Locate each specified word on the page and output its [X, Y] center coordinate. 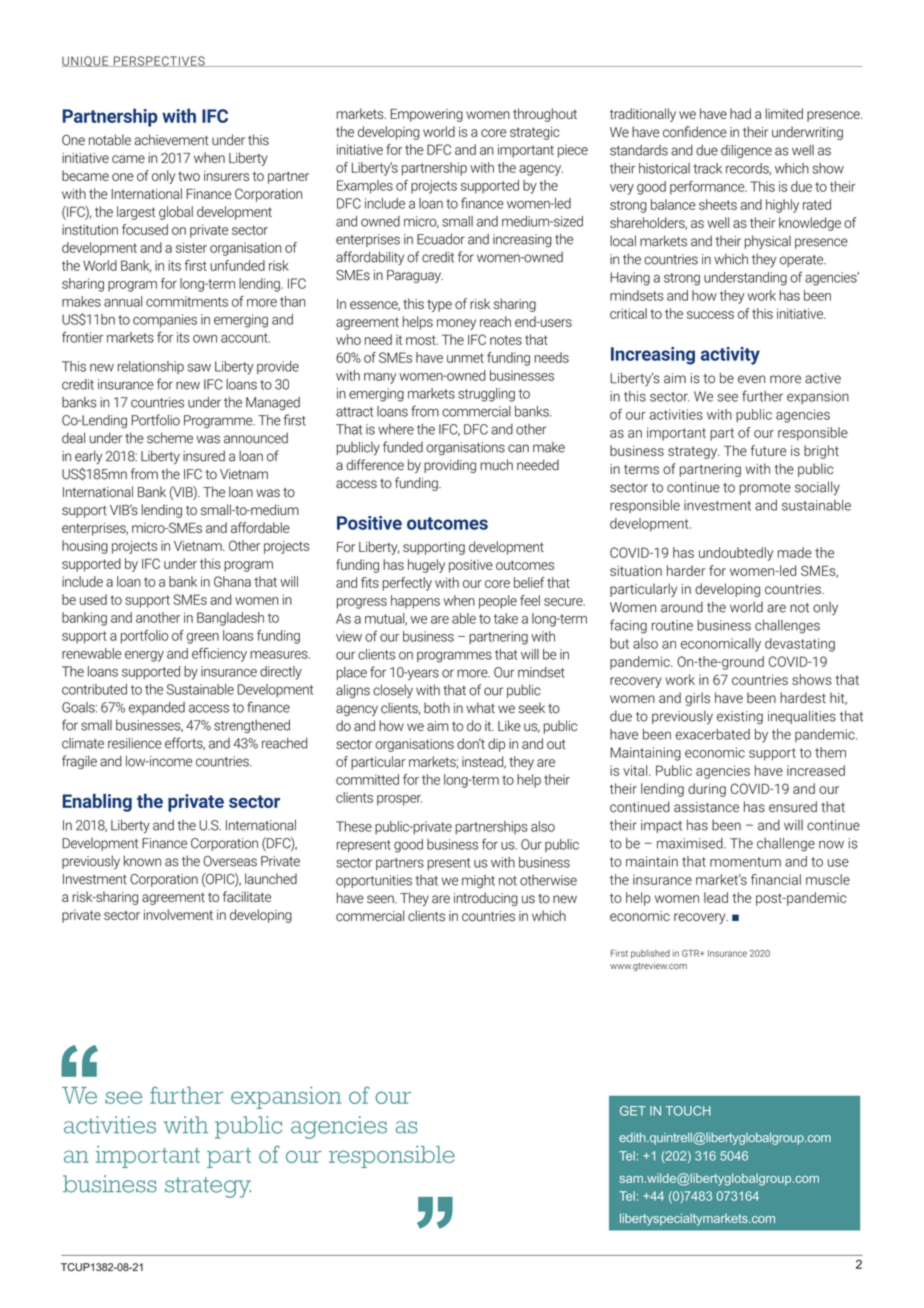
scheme [170, 438]
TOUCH [688, 1111]
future [768, 450]
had [740, 113]
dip [496, 745]
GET [633, 1111]
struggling [486, 395]
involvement [178, 914]
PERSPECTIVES [159, 61]
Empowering [426, 115]
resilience [135, 743]
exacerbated [713, 734]
